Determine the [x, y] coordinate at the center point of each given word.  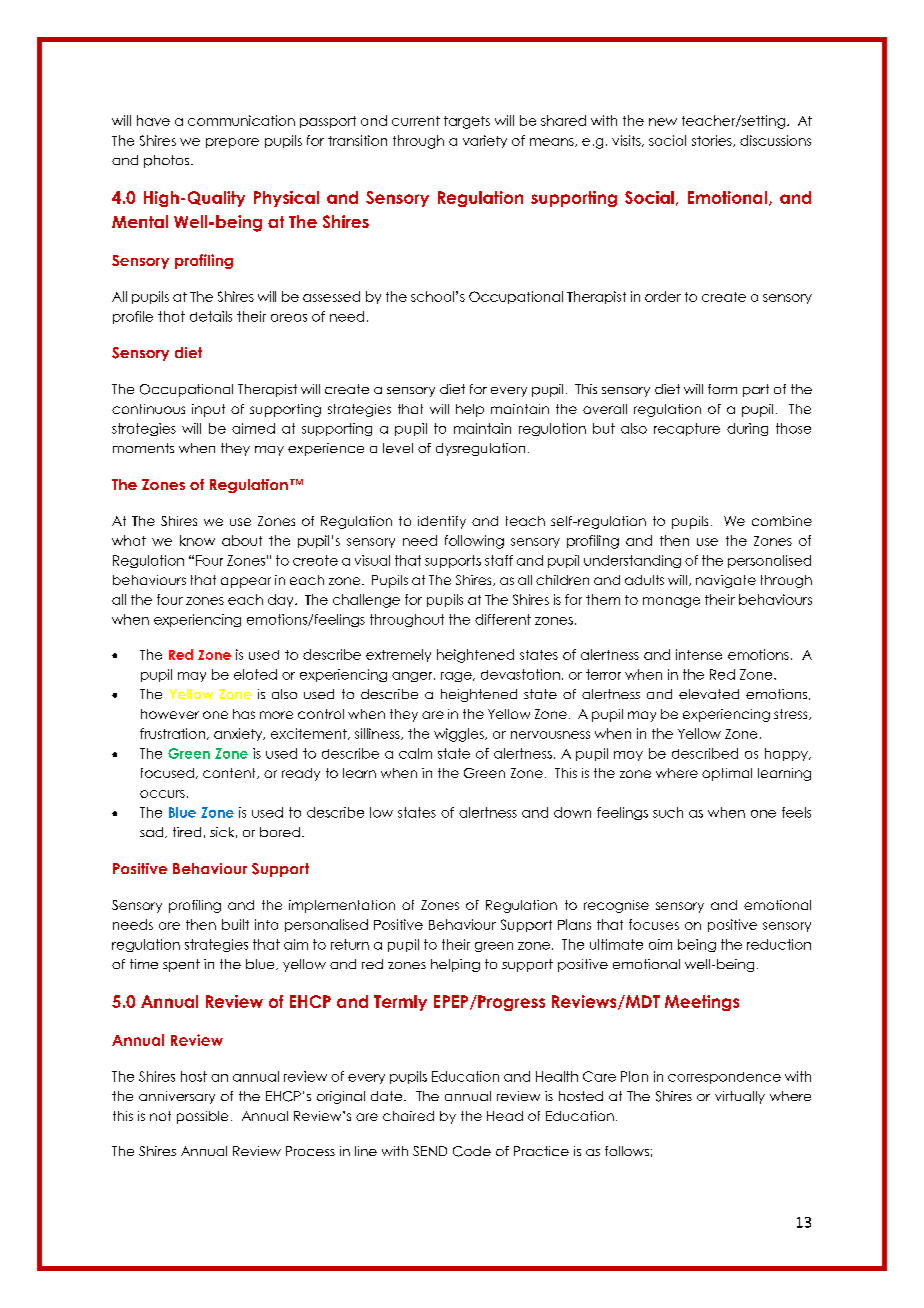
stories [713, 141]
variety [485, 141]
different [503, 619]
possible [202, 1117]
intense [699, 654]
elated [255, 674]
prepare [232, 143]
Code [472, 1151]
